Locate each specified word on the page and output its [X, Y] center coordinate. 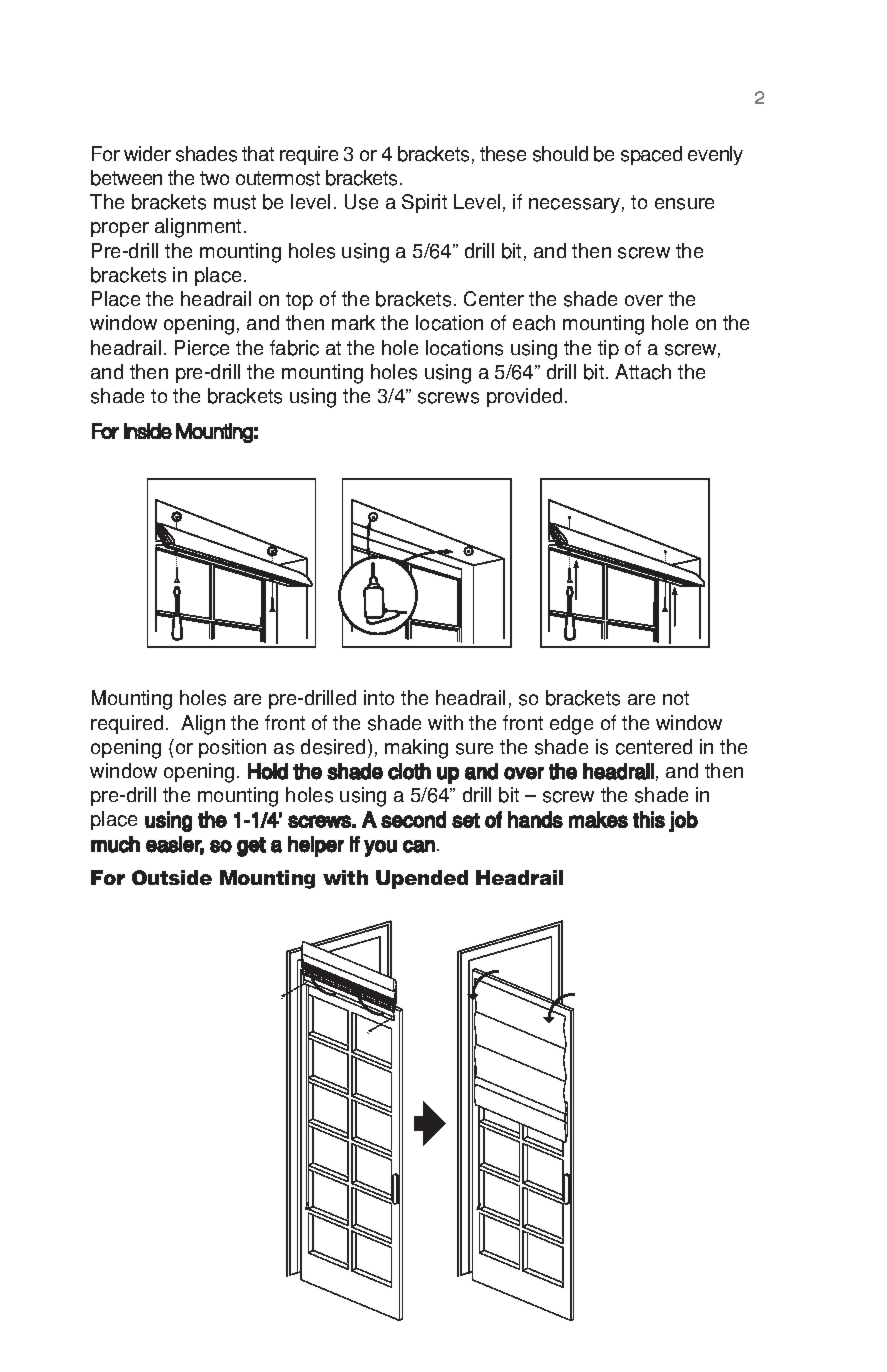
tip [608, 349]
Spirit [424, 203]
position [232, 748]
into [379, 697]
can [419, 846]
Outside [172, 877]
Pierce [202, 348]
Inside [148, 431]
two [214, 178]
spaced [651, 155]
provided [524, 397]
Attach [643, 372]
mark [353, 322]
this [649, 819]
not [676, 698]
